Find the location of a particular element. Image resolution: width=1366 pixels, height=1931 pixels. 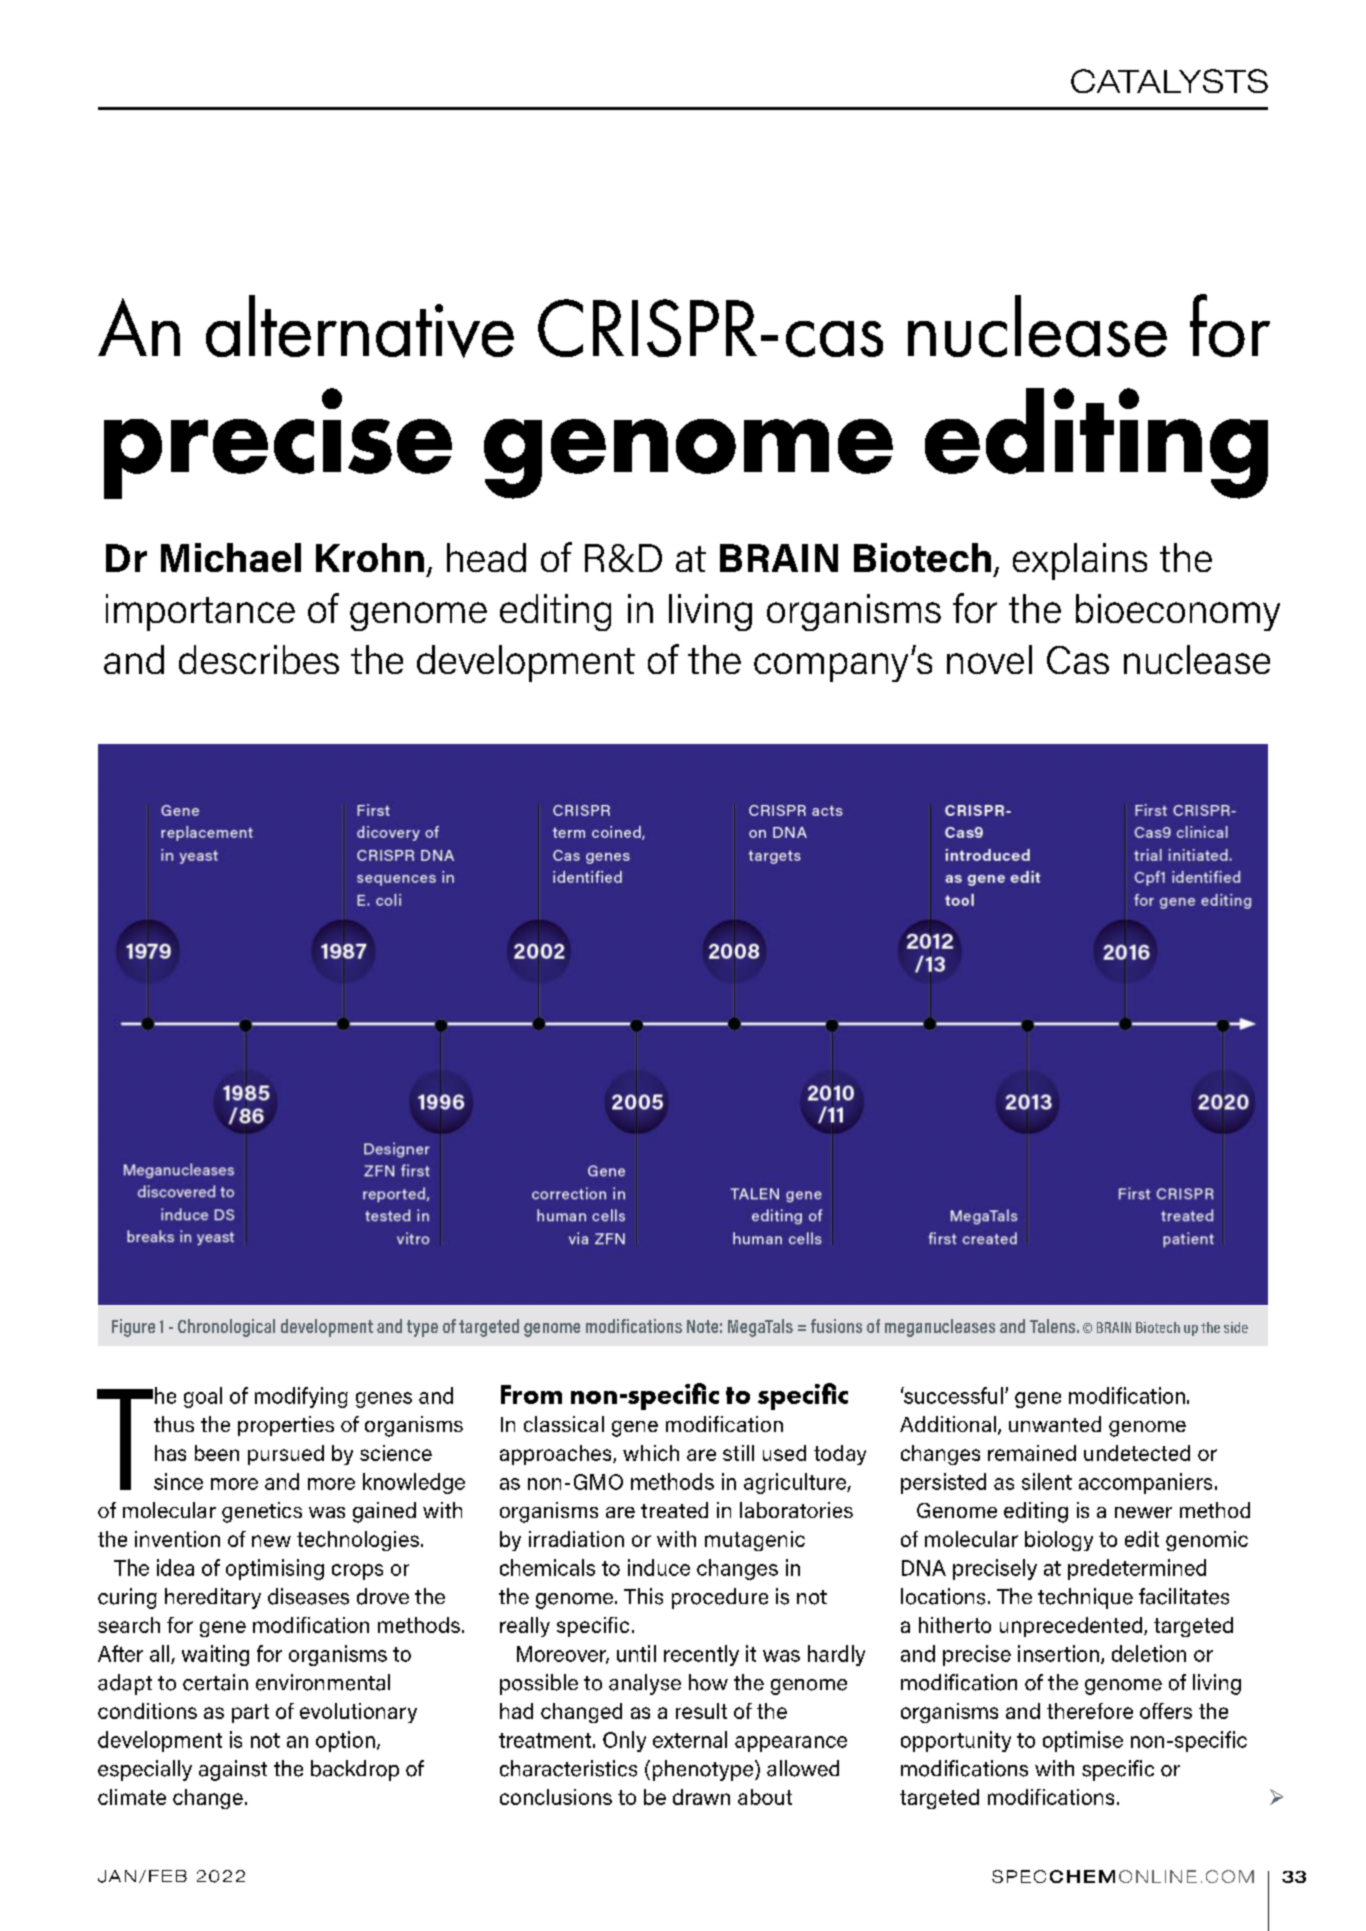

Talens is located at coordinates (1052, 1326).
